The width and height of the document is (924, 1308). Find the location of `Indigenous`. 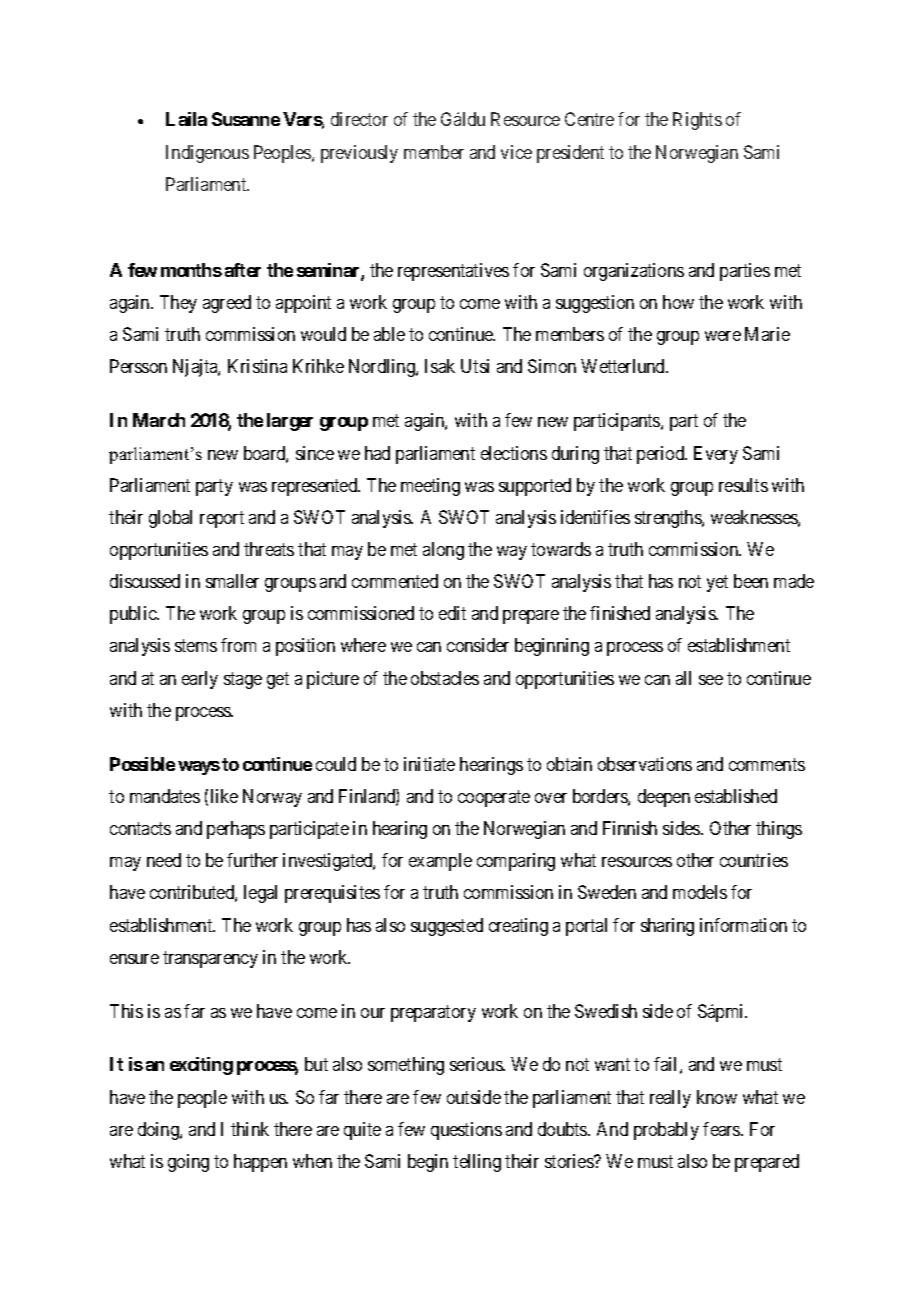

Indigenous is located at coordinates (207, 154).
